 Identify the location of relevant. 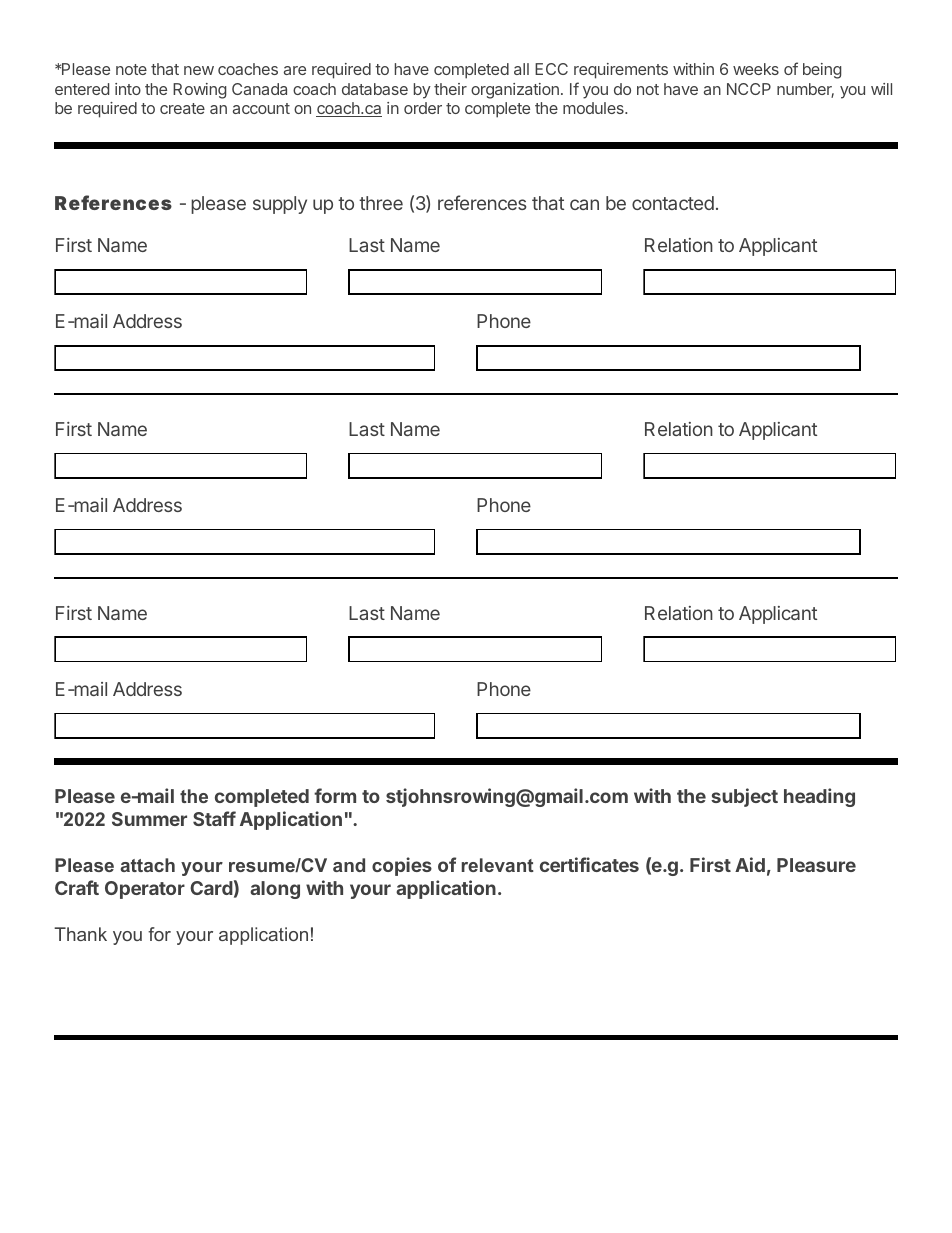
(498, 865).
